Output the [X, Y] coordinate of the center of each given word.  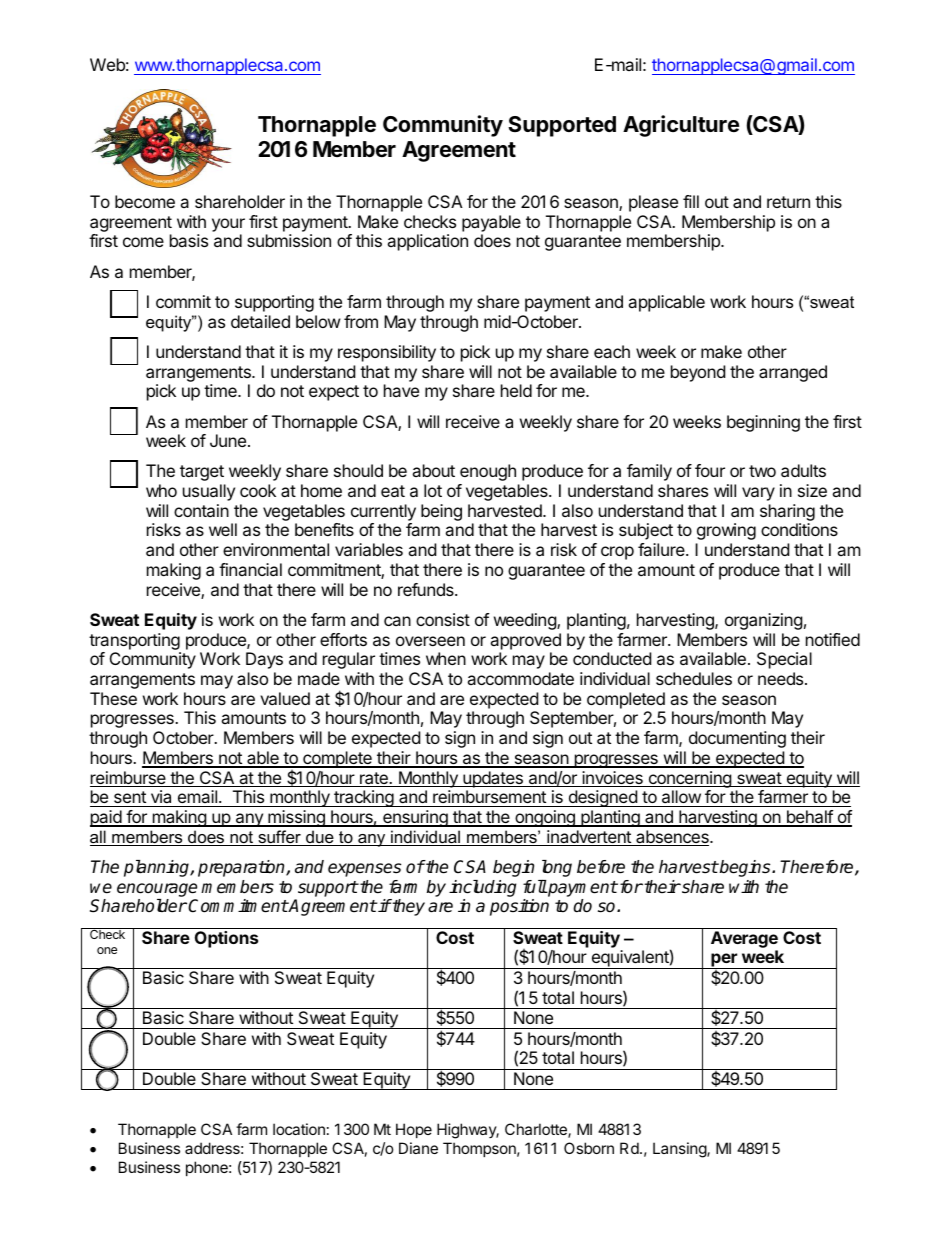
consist [443, 619]
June [228, 440]
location [299, 1129]
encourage [157, 891]
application [427, 242]
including [482, 890]
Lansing [680, 1150]
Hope [414, 1130]
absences [672, 838]
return [788, 202]
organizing [764, 621]
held [516, 390]
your [228, 225]
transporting [135, 643]
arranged [793, 373]
